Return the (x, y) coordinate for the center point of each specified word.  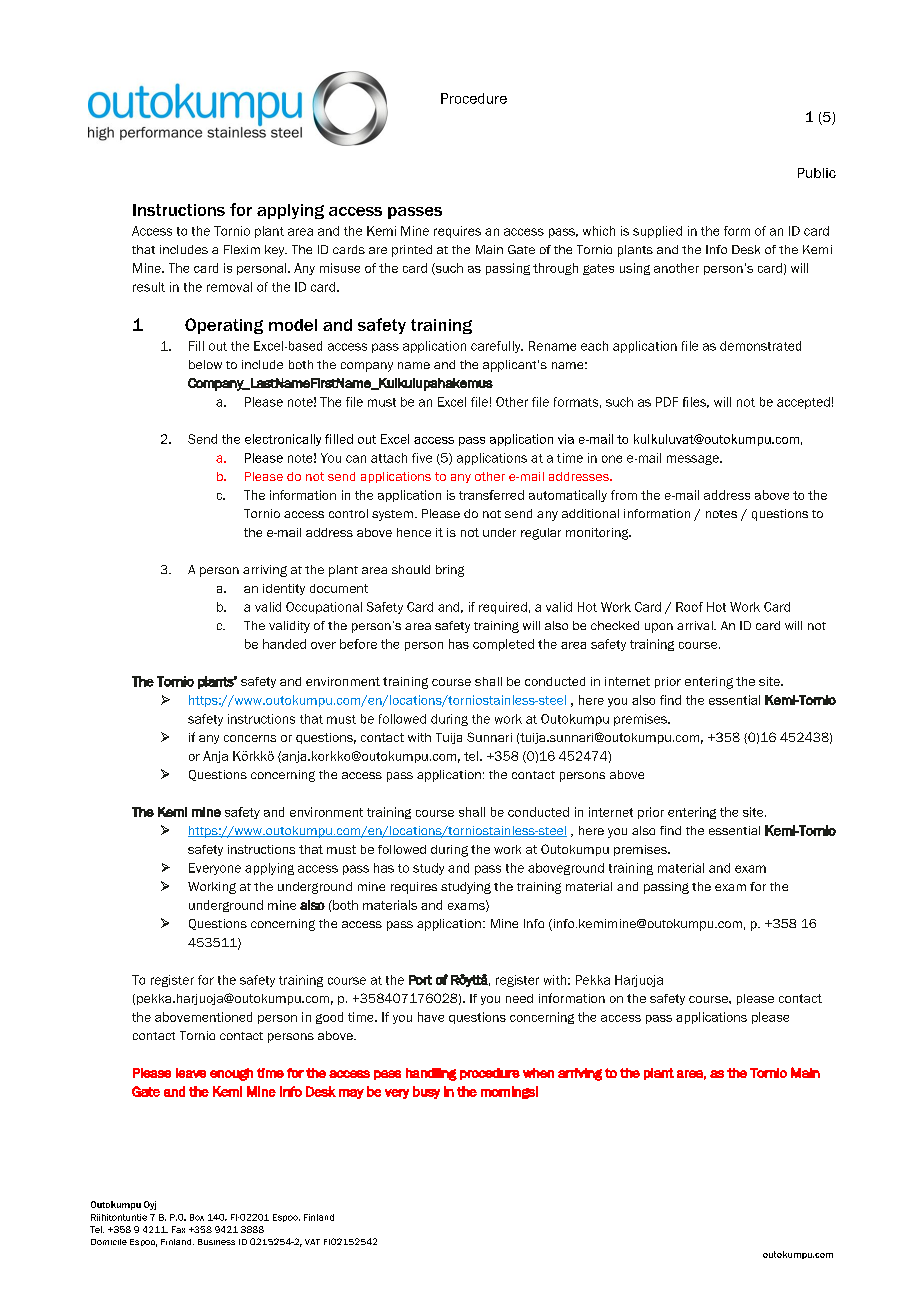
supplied (657, 232)
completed (503, 645)
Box (197, 1217)
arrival (696, 625)
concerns (250, 738)
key (276, 251)
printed (412, 251)
